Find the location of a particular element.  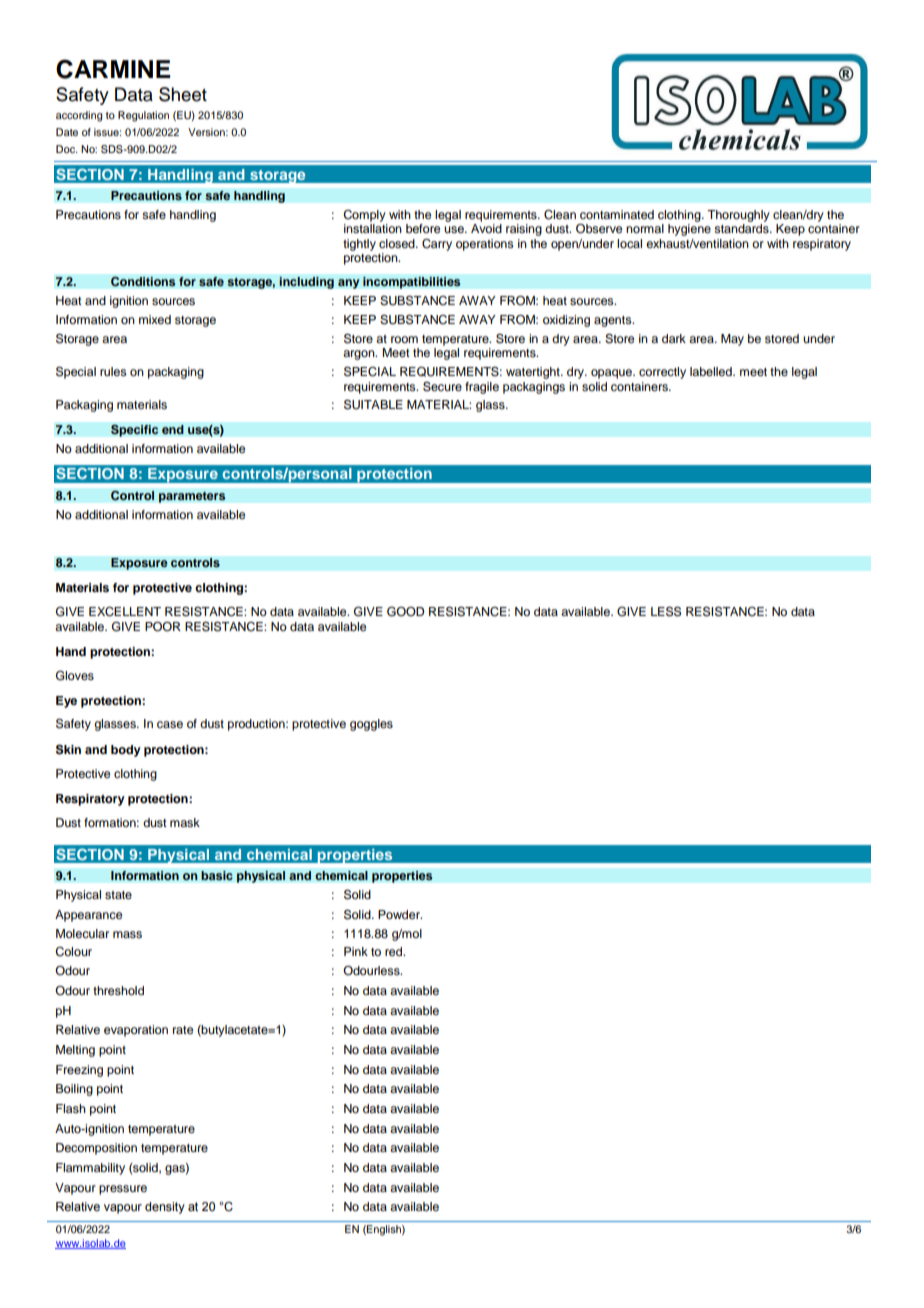

Powder is located at coordinates (400, 914).
